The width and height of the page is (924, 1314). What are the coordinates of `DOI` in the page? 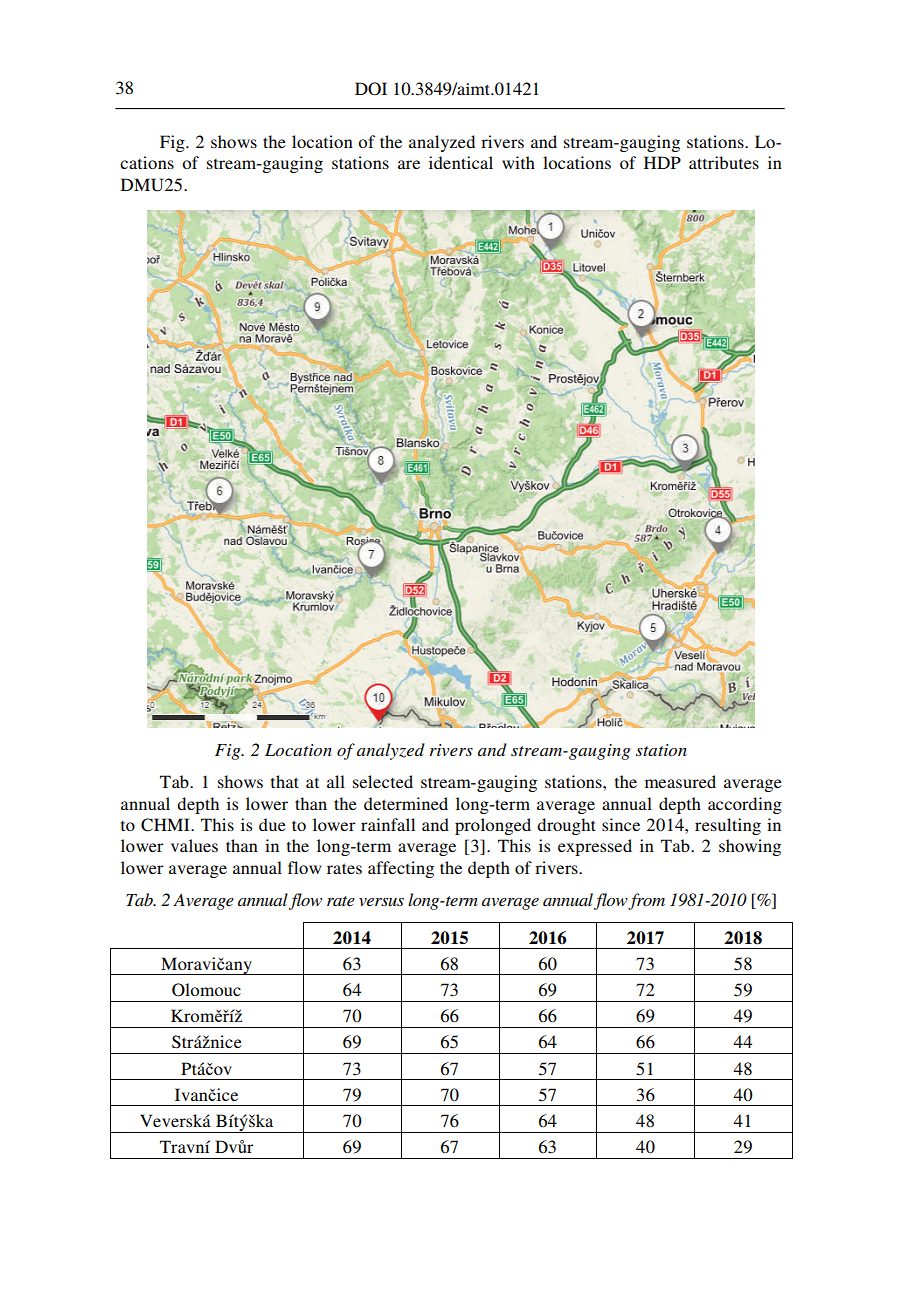 It's located at (371, 89).
